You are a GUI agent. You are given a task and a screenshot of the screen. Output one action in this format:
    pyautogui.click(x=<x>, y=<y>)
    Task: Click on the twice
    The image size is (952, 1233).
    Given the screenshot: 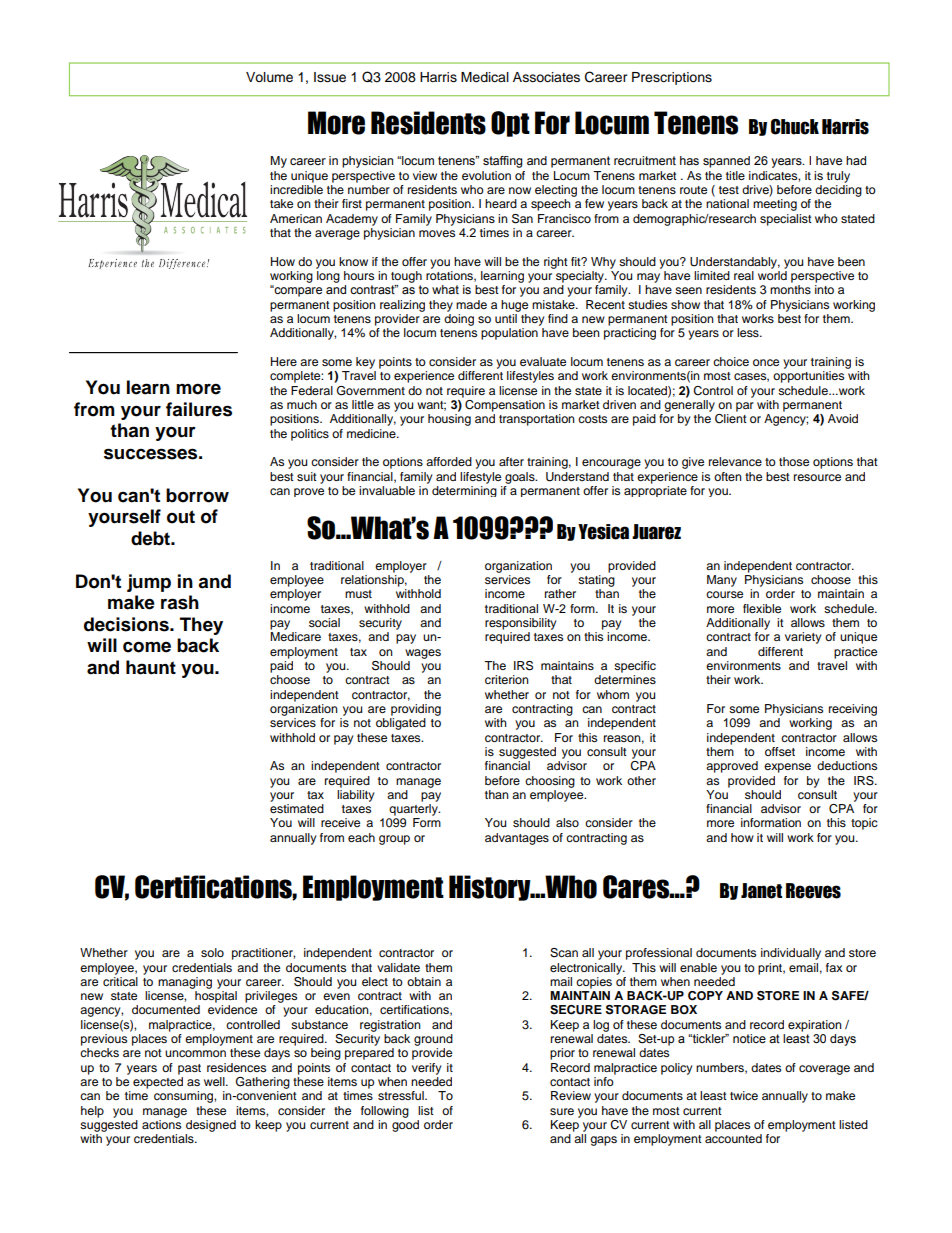 What is the action you would take?
    pyautogui.click(x=744, y=1095)
